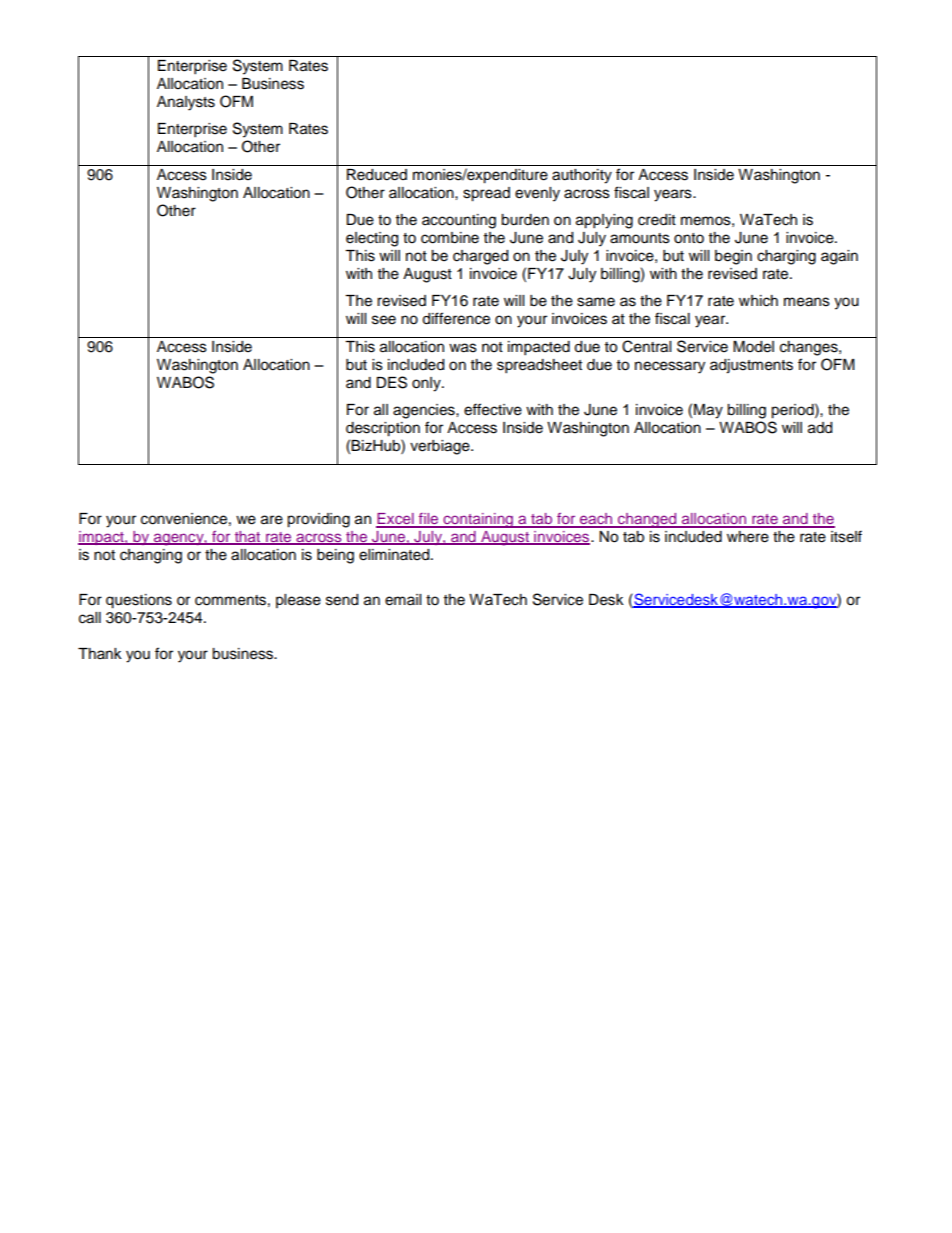 This screenshot has width=952, height=1233. What do you see at coordinates (403, 600) in the screenshot?
I see `email` at bounding box center [403, 600].
